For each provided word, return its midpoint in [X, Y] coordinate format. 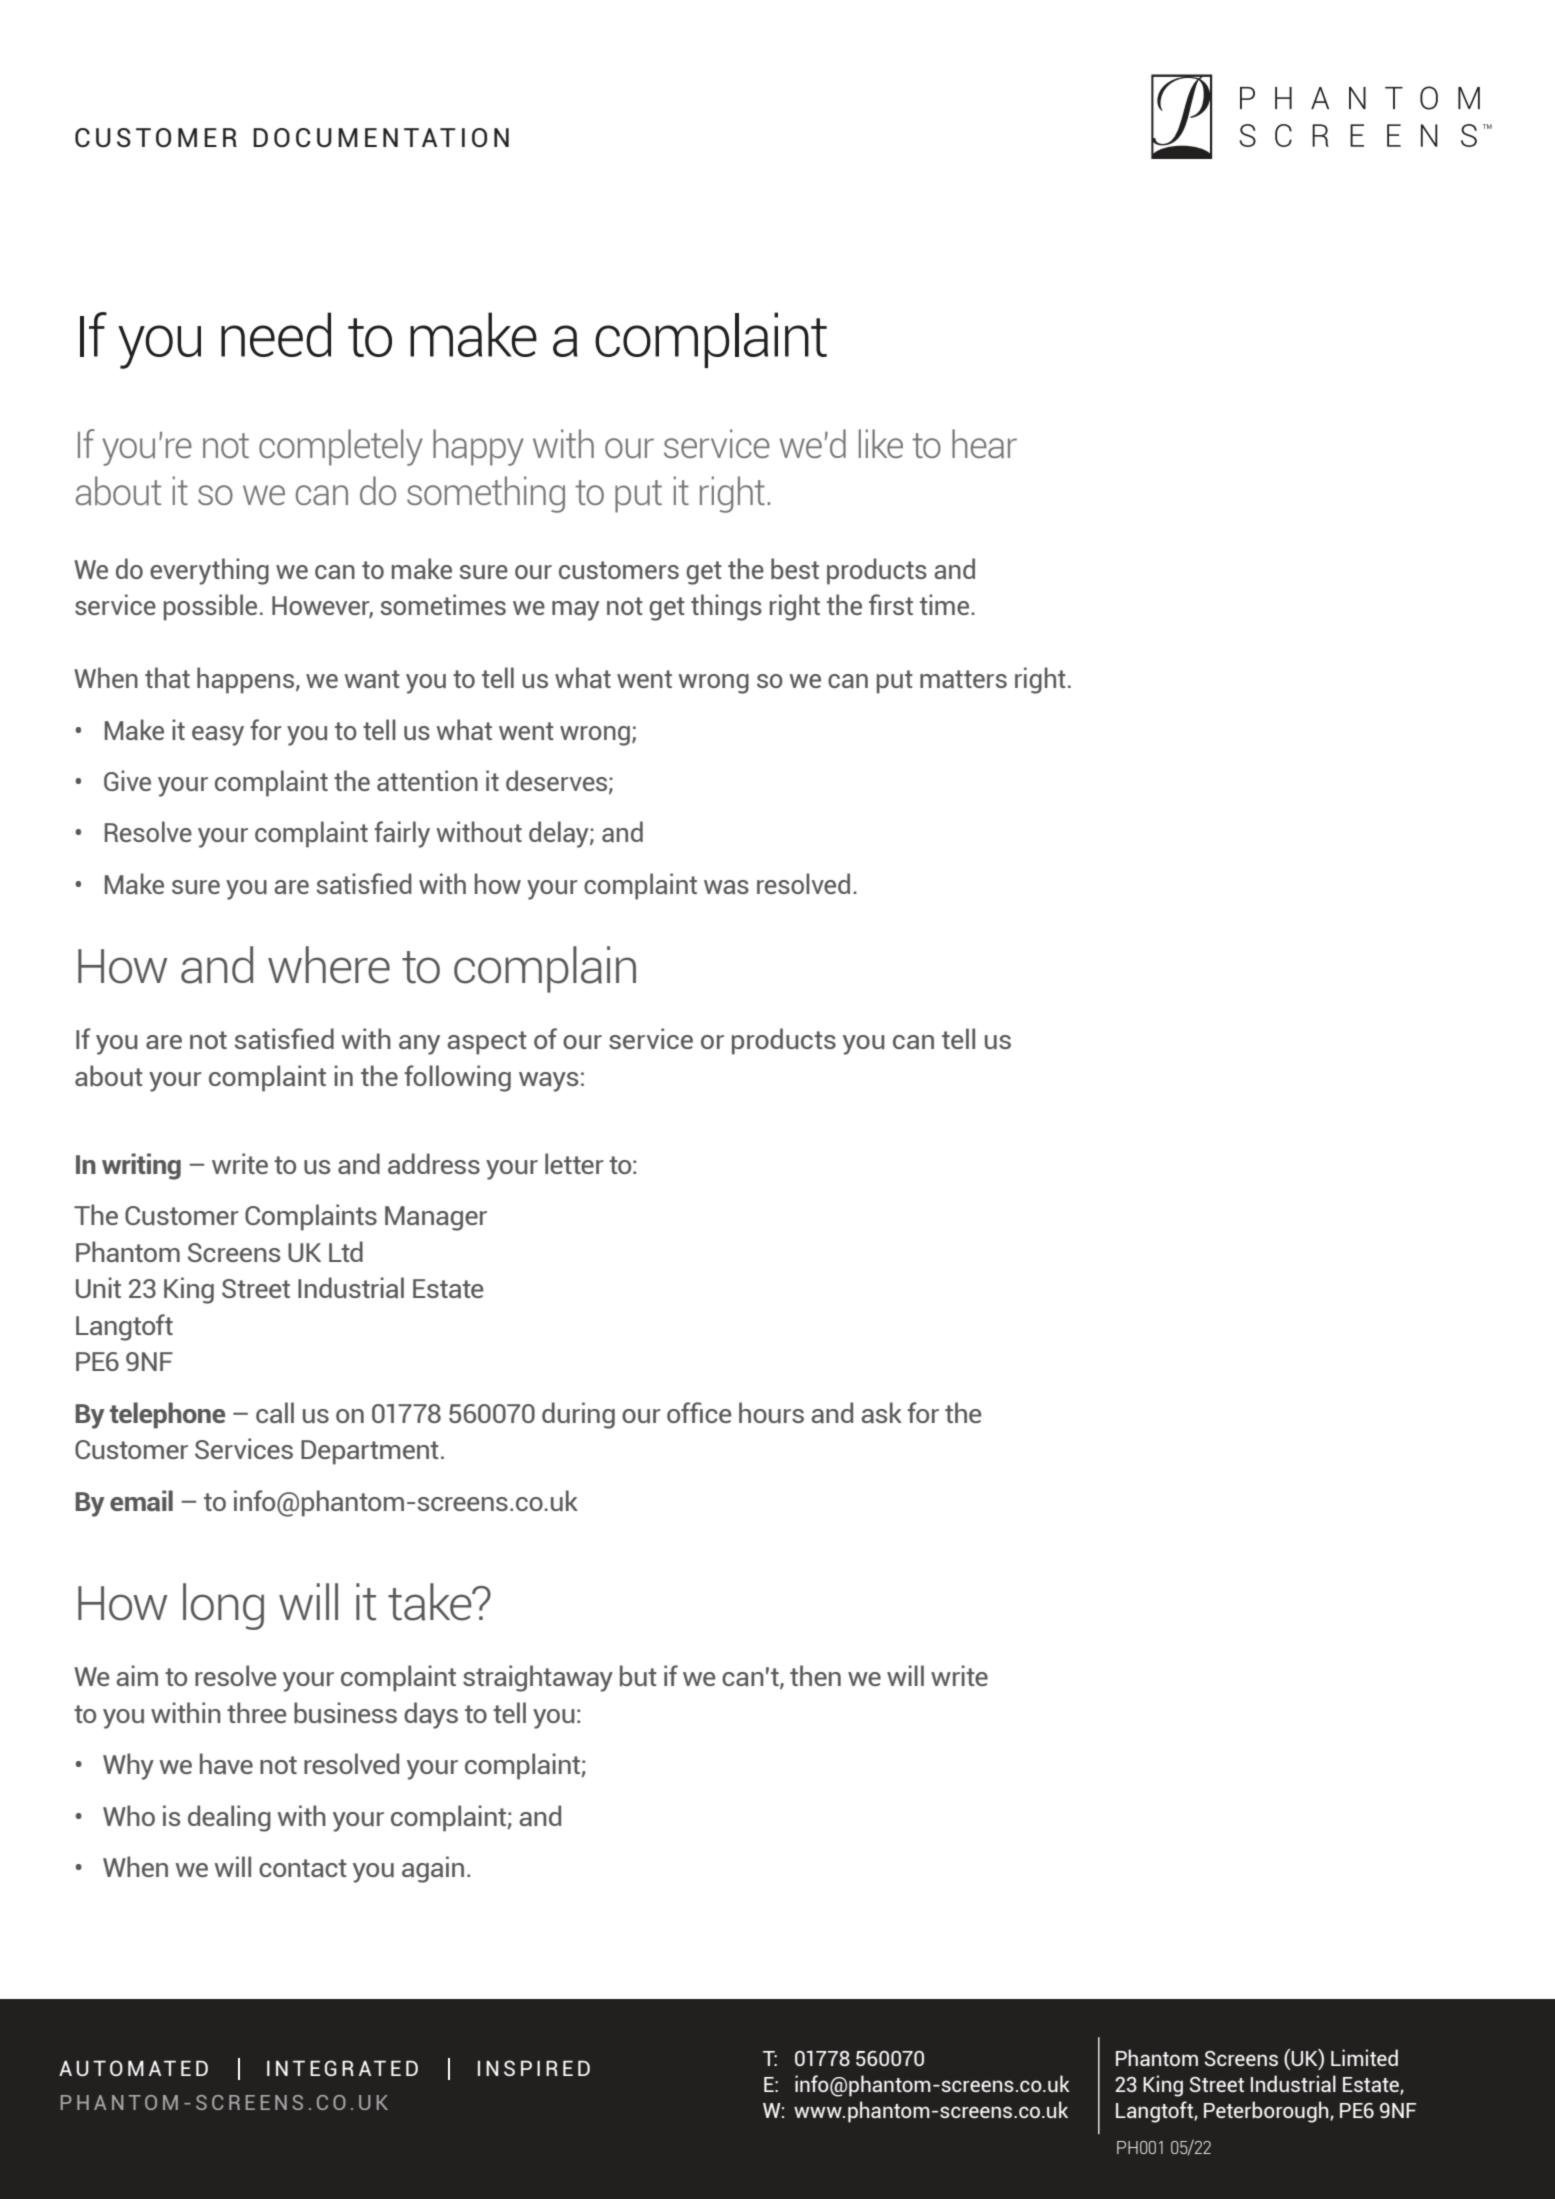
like [881, 443]
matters [963, 679]
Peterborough [1267, 2112]
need [276, 334]
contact [303, 1868]
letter [574, 1163]
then [815, 1675]
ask [881, 1412]
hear [984, 443]
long [223, 1606]
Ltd [346, 1251]
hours [771, 1412]
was [726, 887]
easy [218, 736]
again [433, 1869]
